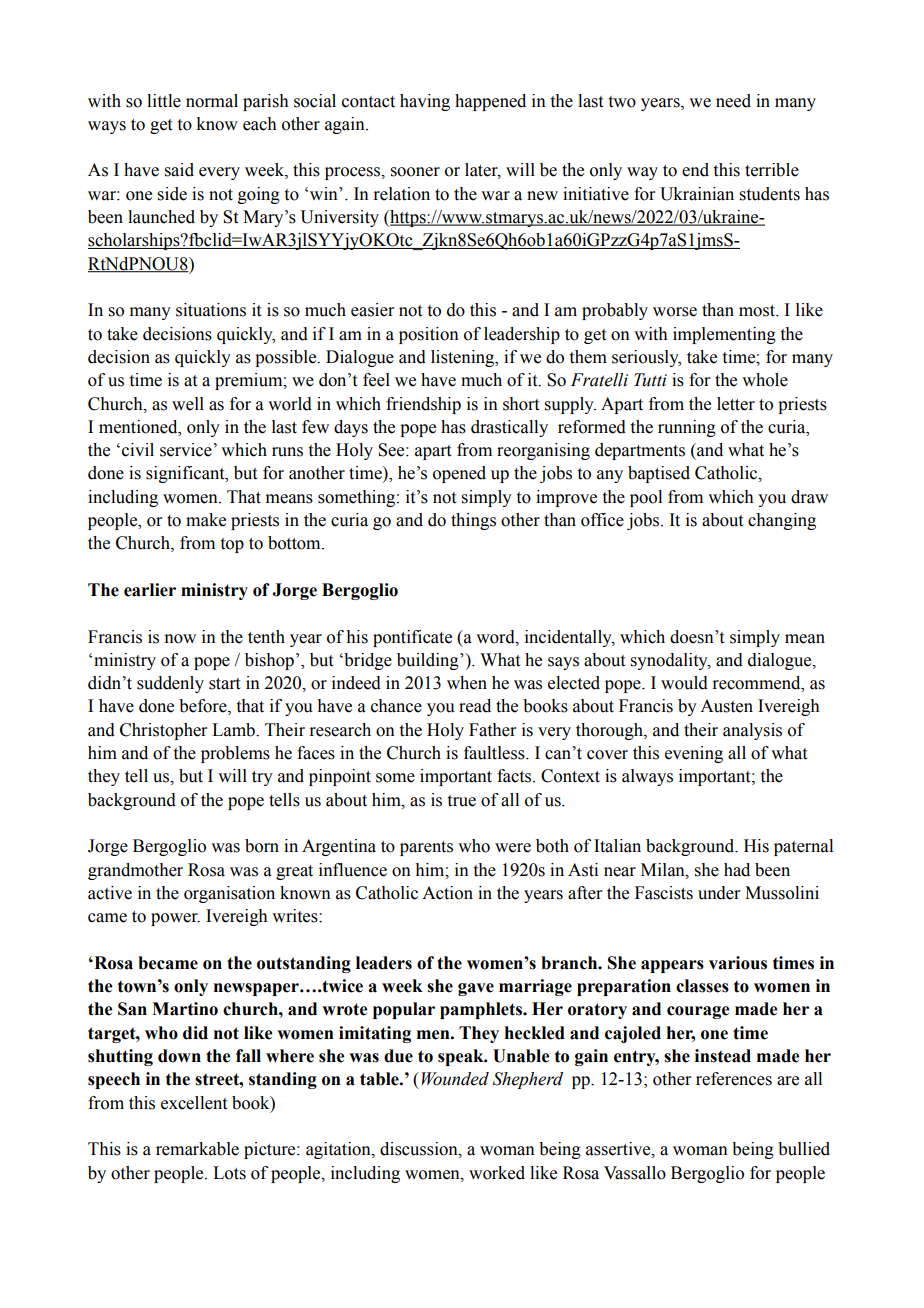 This screenshot has height=1308, width=924. What do you see at coordinates (497, 1173) in the screenshot?
I see `worked` at bounding box center [497, 1173].
